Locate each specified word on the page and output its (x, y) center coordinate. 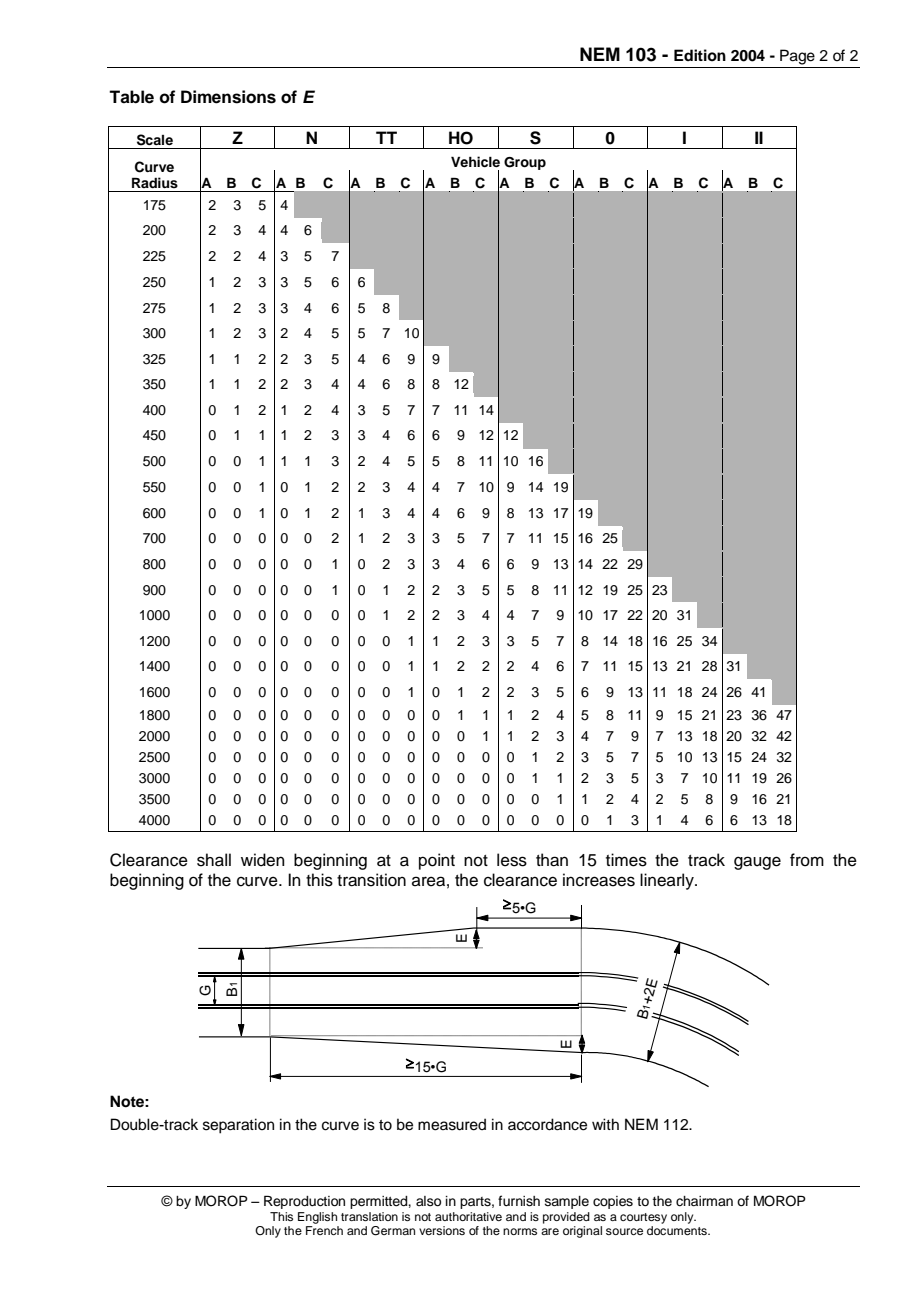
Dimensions (228, 97)
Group (525, 163)
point (437, 861)
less (512, 860)
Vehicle (475, 161)
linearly (668, 881)
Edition (700, 55)
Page (797, 57)
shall (214, 860)
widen (263, 860)
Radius (155, 183)
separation (238, 1126)
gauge (757, 863)
